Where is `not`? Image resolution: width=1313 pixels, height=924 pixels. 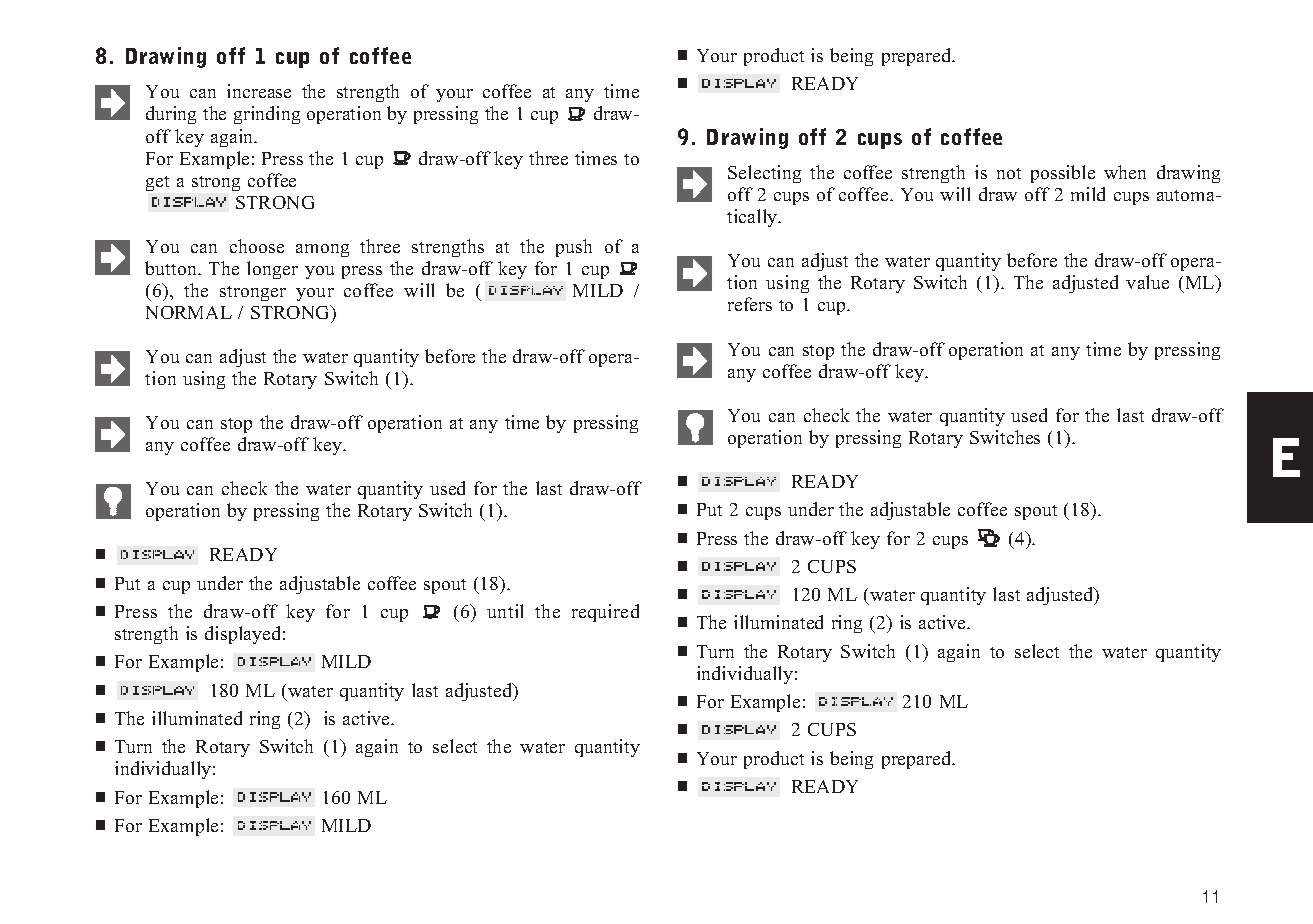 not is located at coordinates (1009, 173).
